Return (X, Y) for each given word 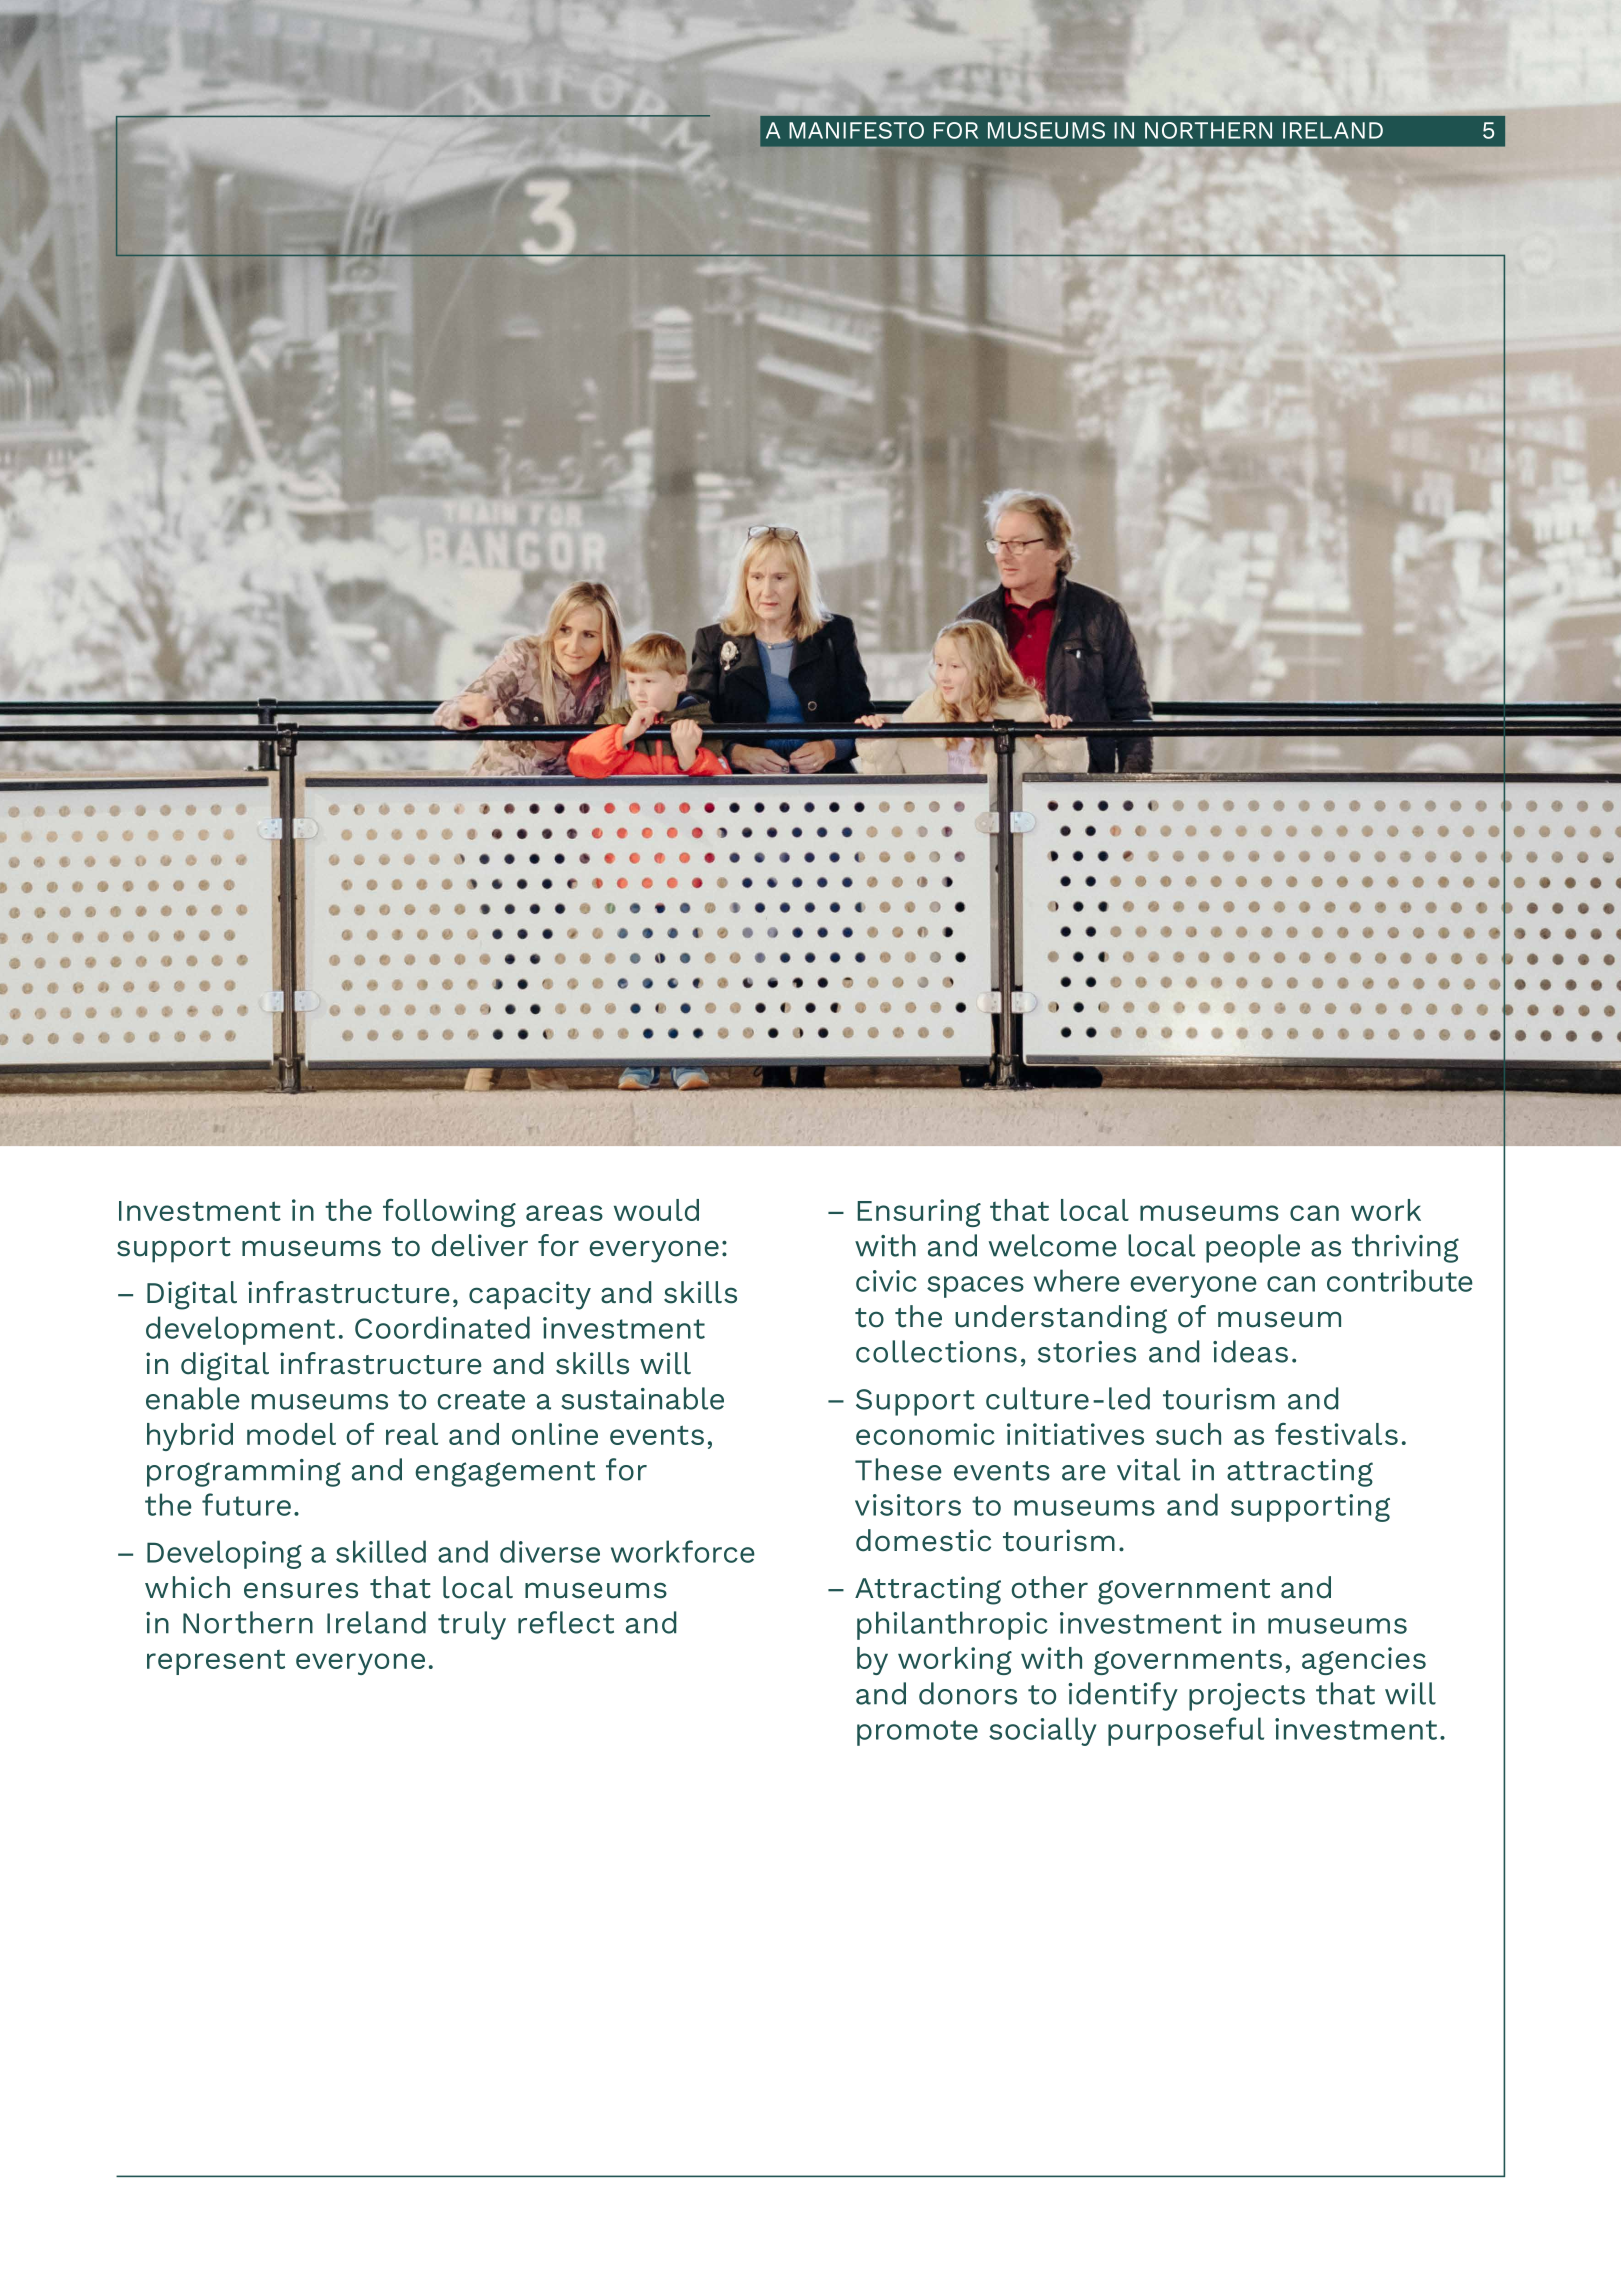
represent (216, 1662)
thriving (1405, 1248)
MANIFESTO (856, 130)
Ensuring (919, 1213)
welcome (1053, 1245)
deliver (480, 1245)
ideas (1250, 1351)
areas (564, 1213)
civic (886, 1281)
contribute (1400, 1280)
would (656, 1210)
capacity (530, 1295)
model (291, 1434)
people (1253, 1248)
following (449, 1213)
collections (936, 1351)
